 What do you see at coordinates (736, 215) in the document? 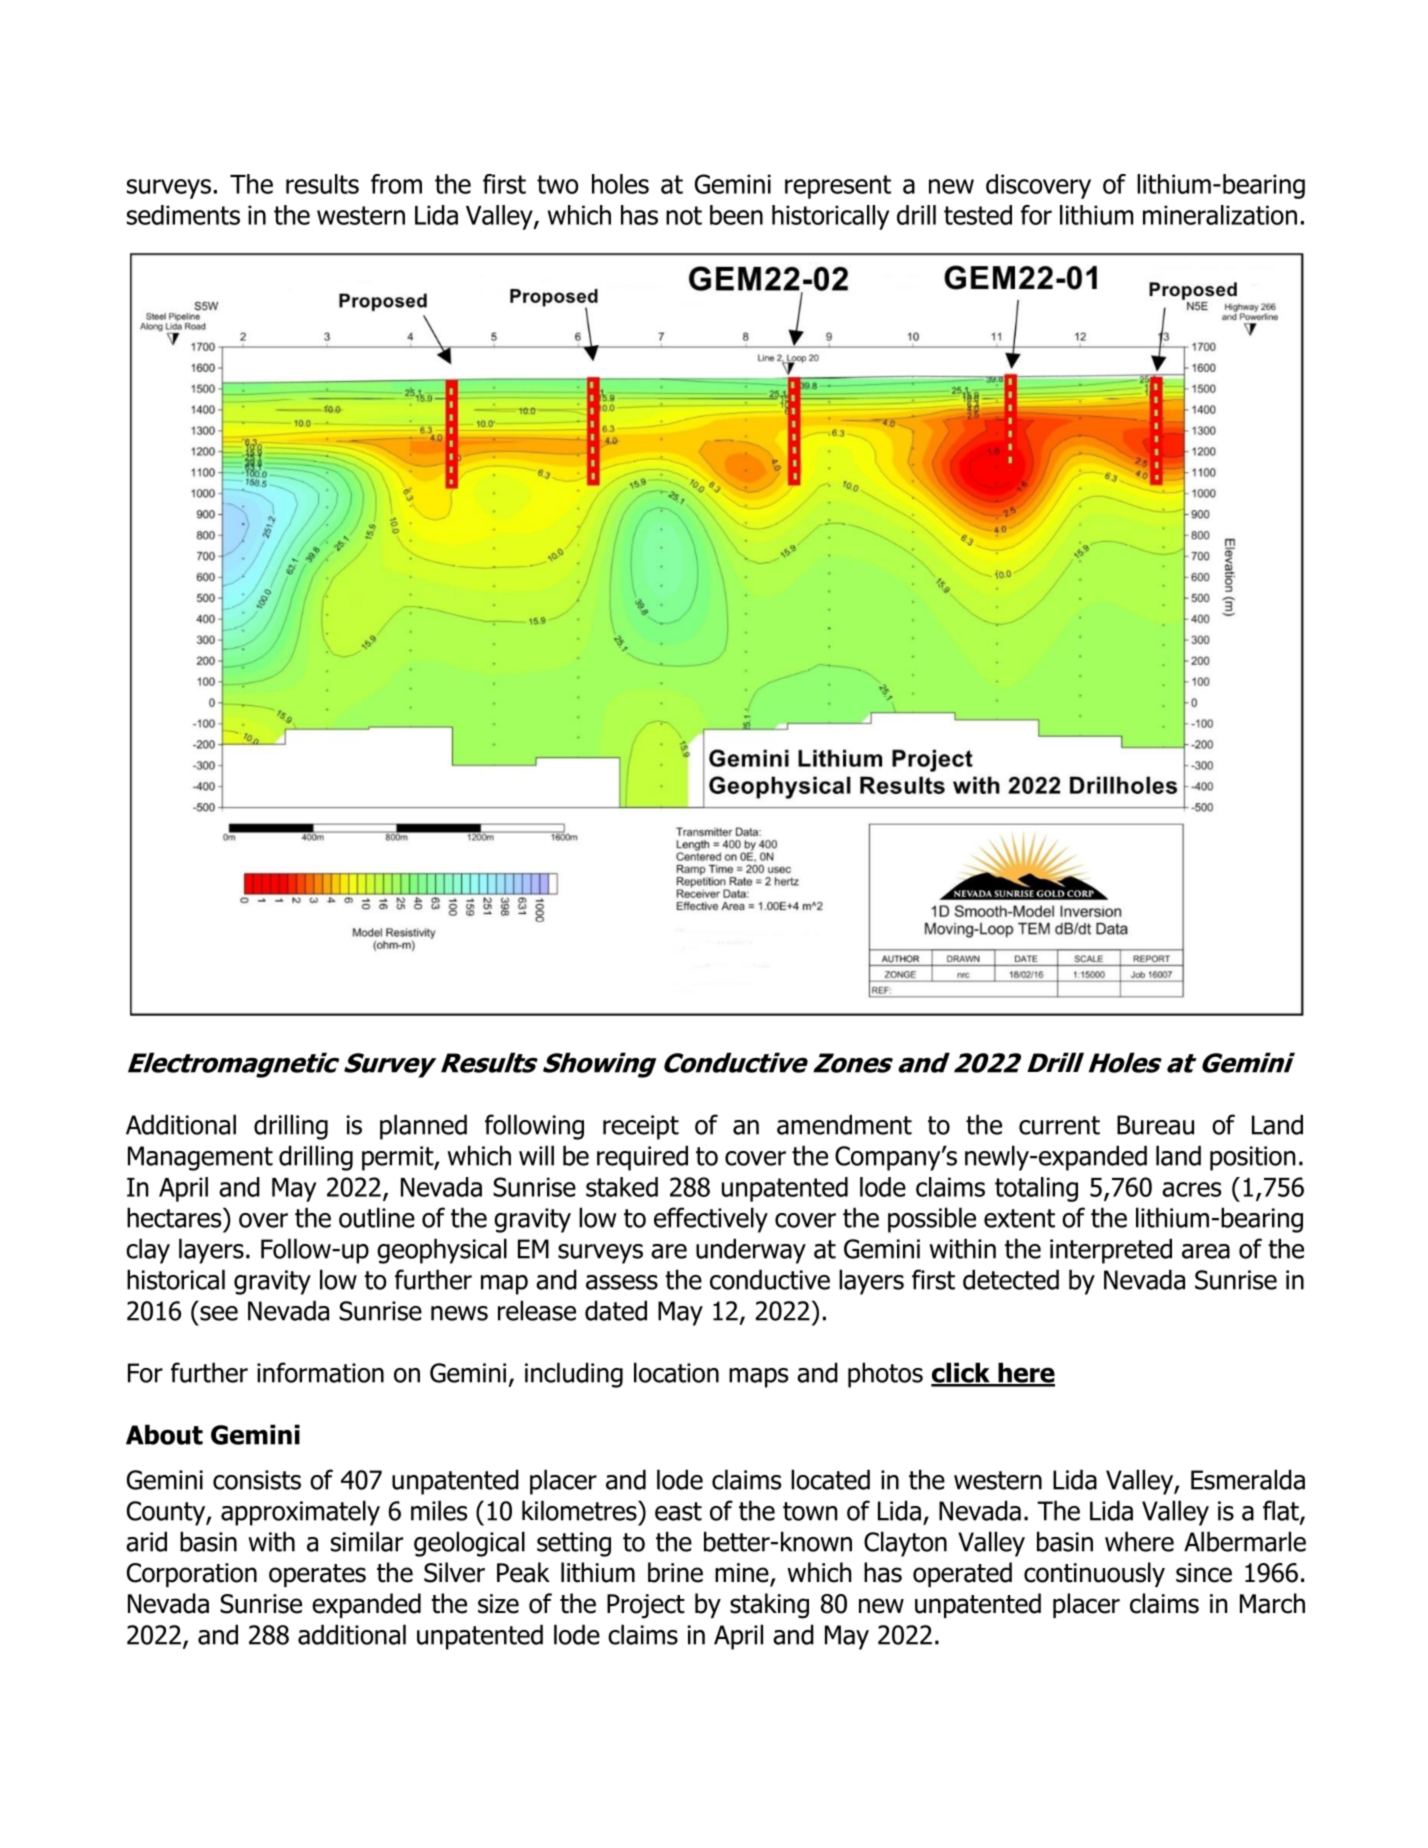
I see `been` at bounding box center [736, 215].
